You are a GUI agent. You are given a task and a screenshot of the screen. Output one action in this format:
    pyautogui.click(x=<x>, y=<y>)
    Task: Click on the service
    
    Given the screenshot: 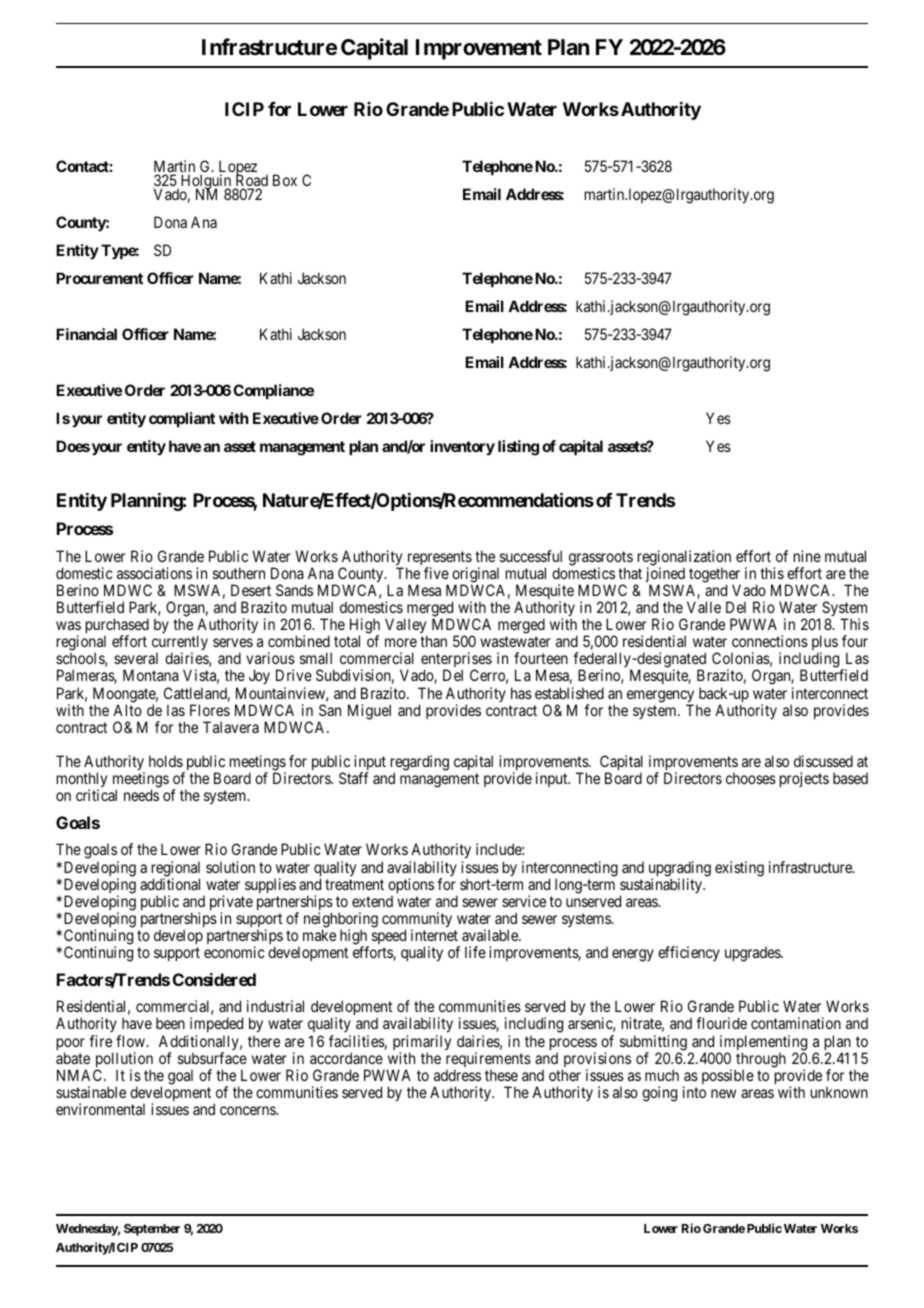 What is the action you would take?
    pyautogui.click(x=524, y=901)
